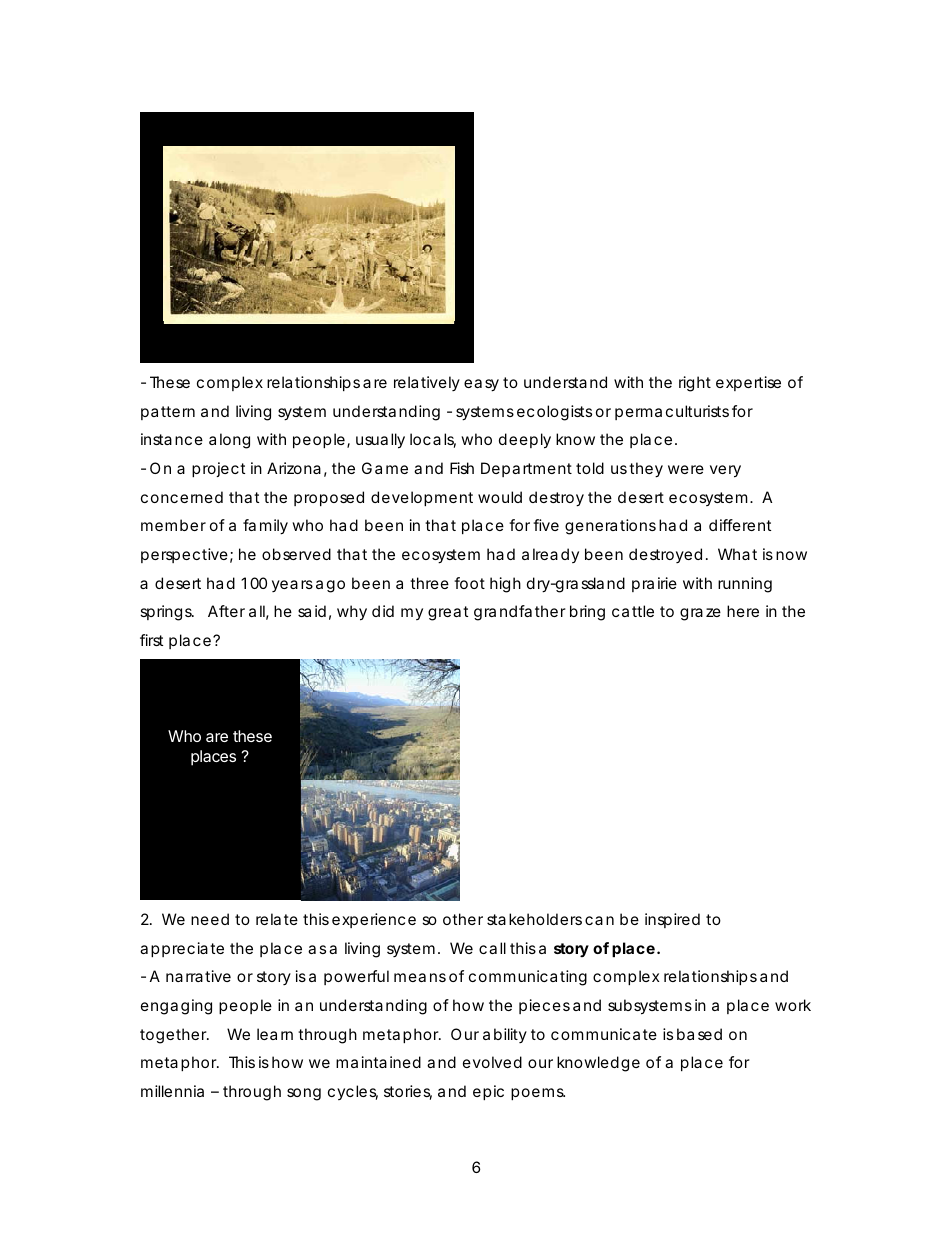 Image resolution: width=952 pixels, height=1233 pixels. I want to click on millennia, so click(172, 1091).
